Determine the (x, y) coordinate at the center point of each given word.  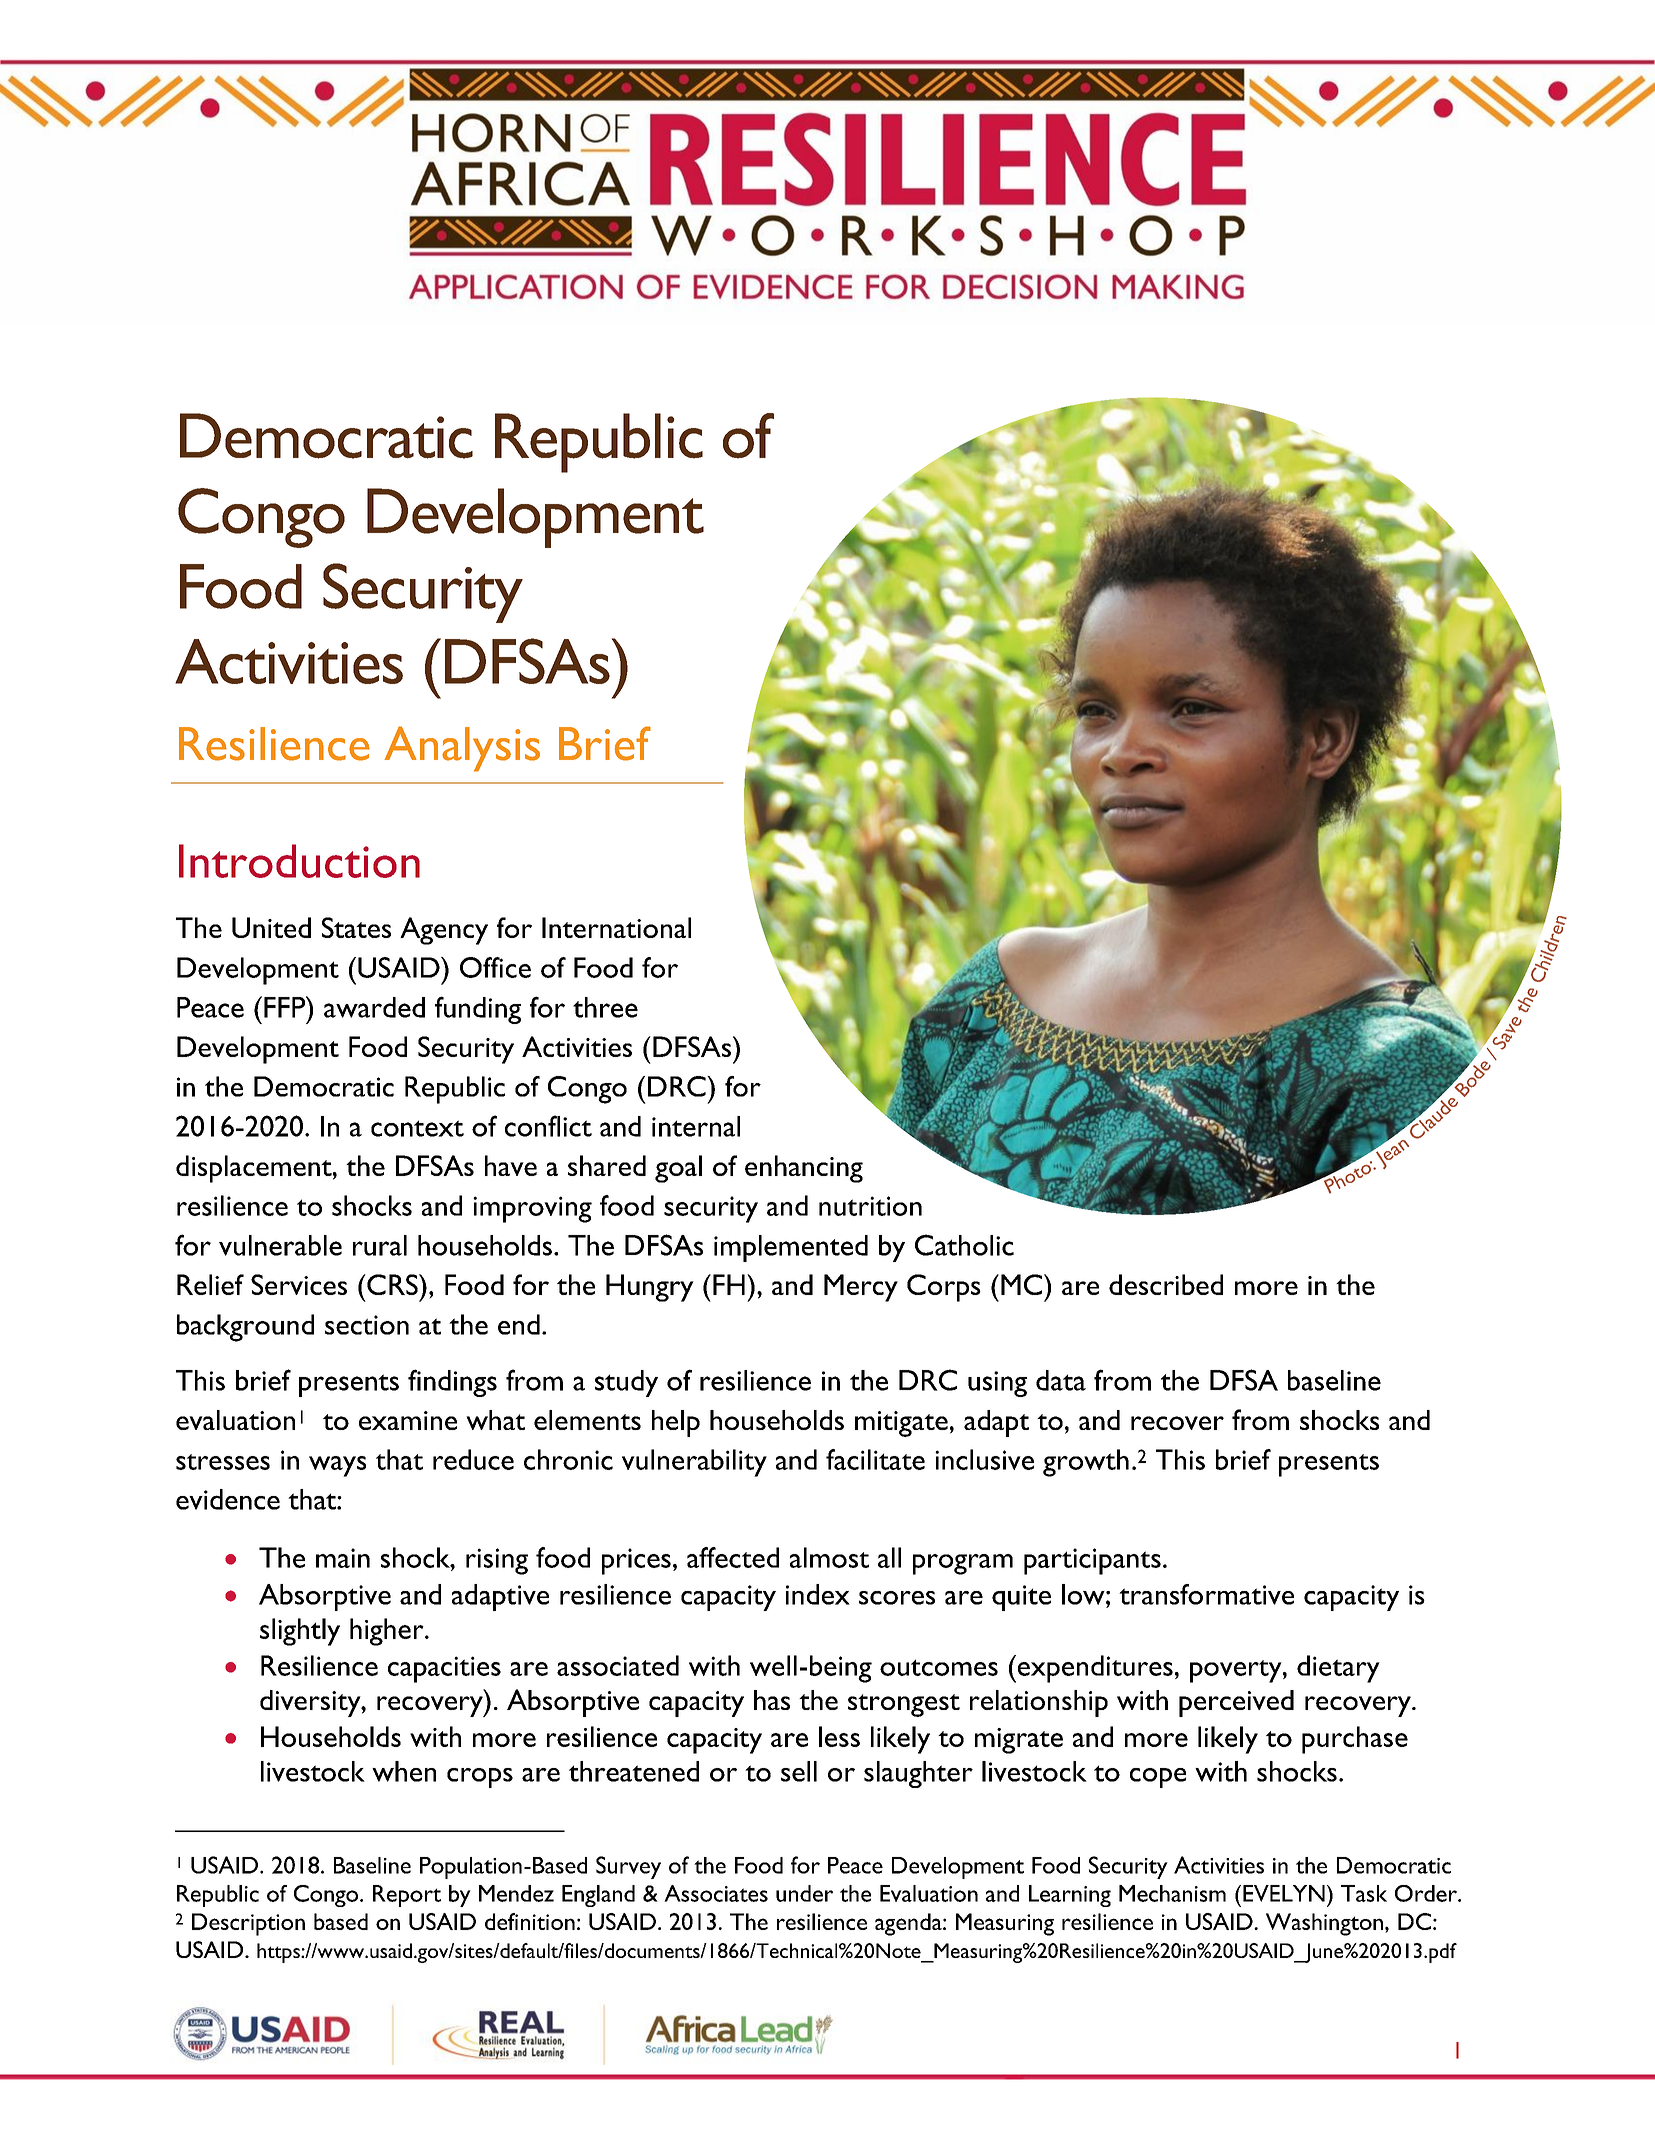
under (804, 1893)
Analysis (462, 749)
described (1166, 1284)
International (616, 927)
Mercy (861, 1288)
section (367, 1325)
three (605, 1007)
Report (407, 1896)
